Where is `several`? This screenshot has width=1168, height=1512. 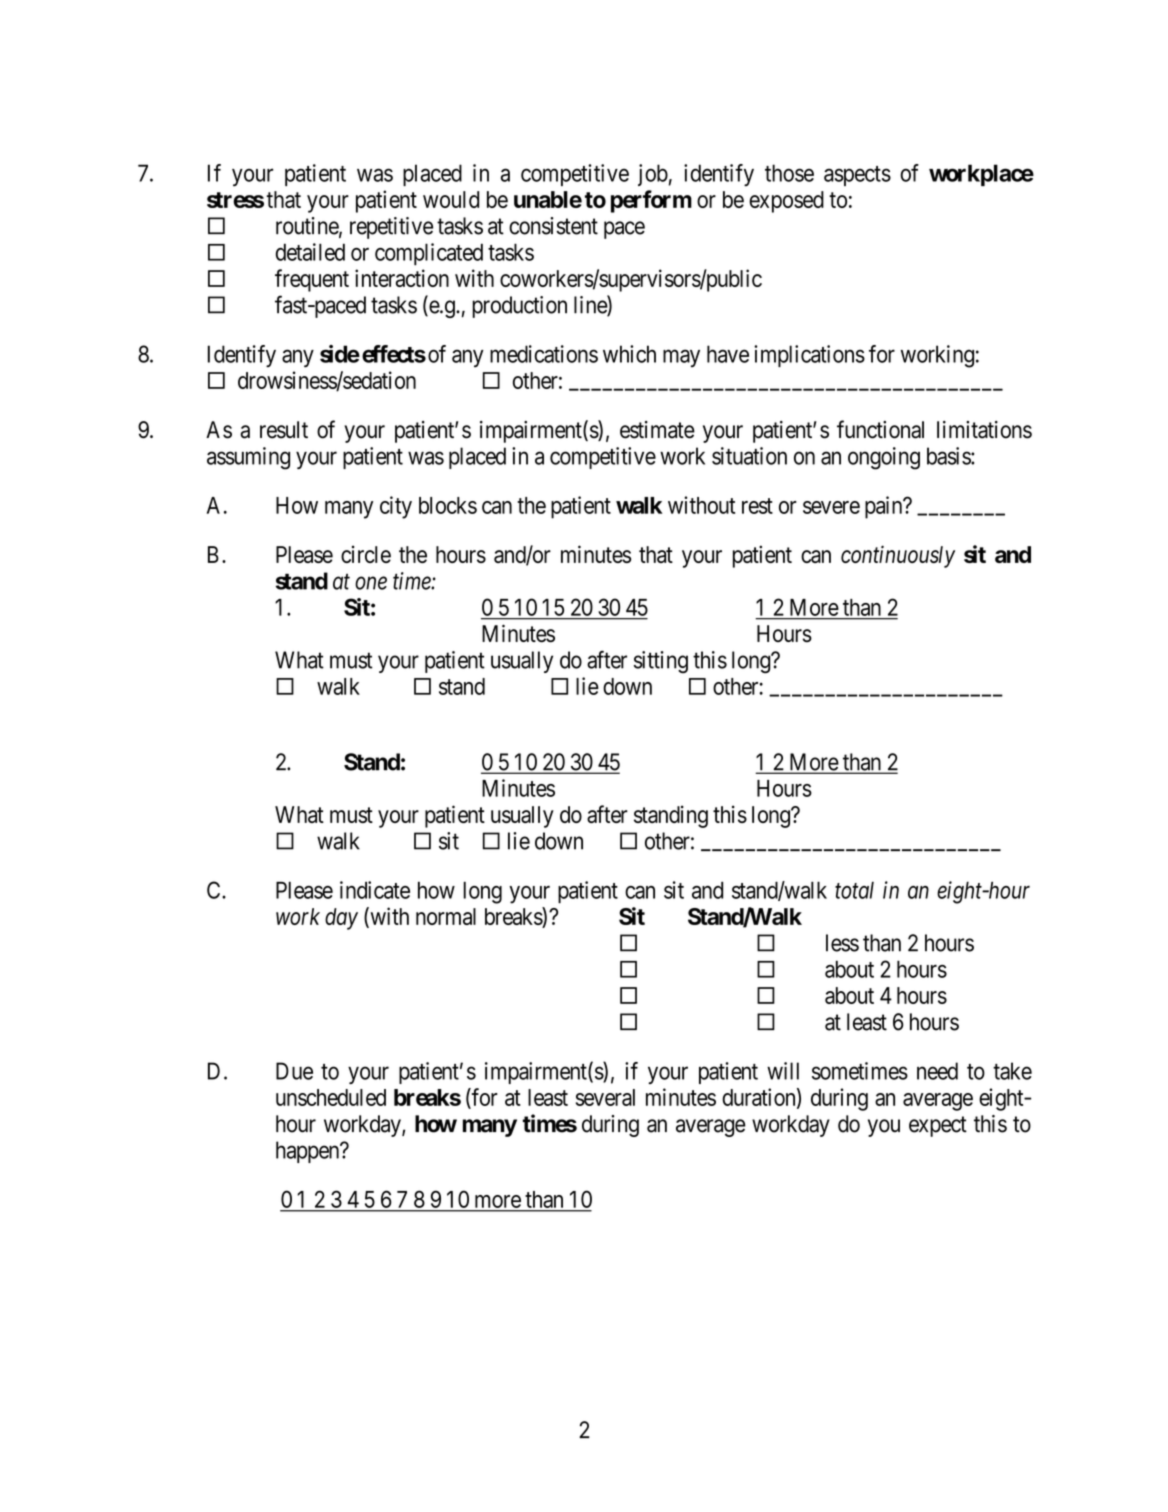
several is located at coordinates (605, 1097).
